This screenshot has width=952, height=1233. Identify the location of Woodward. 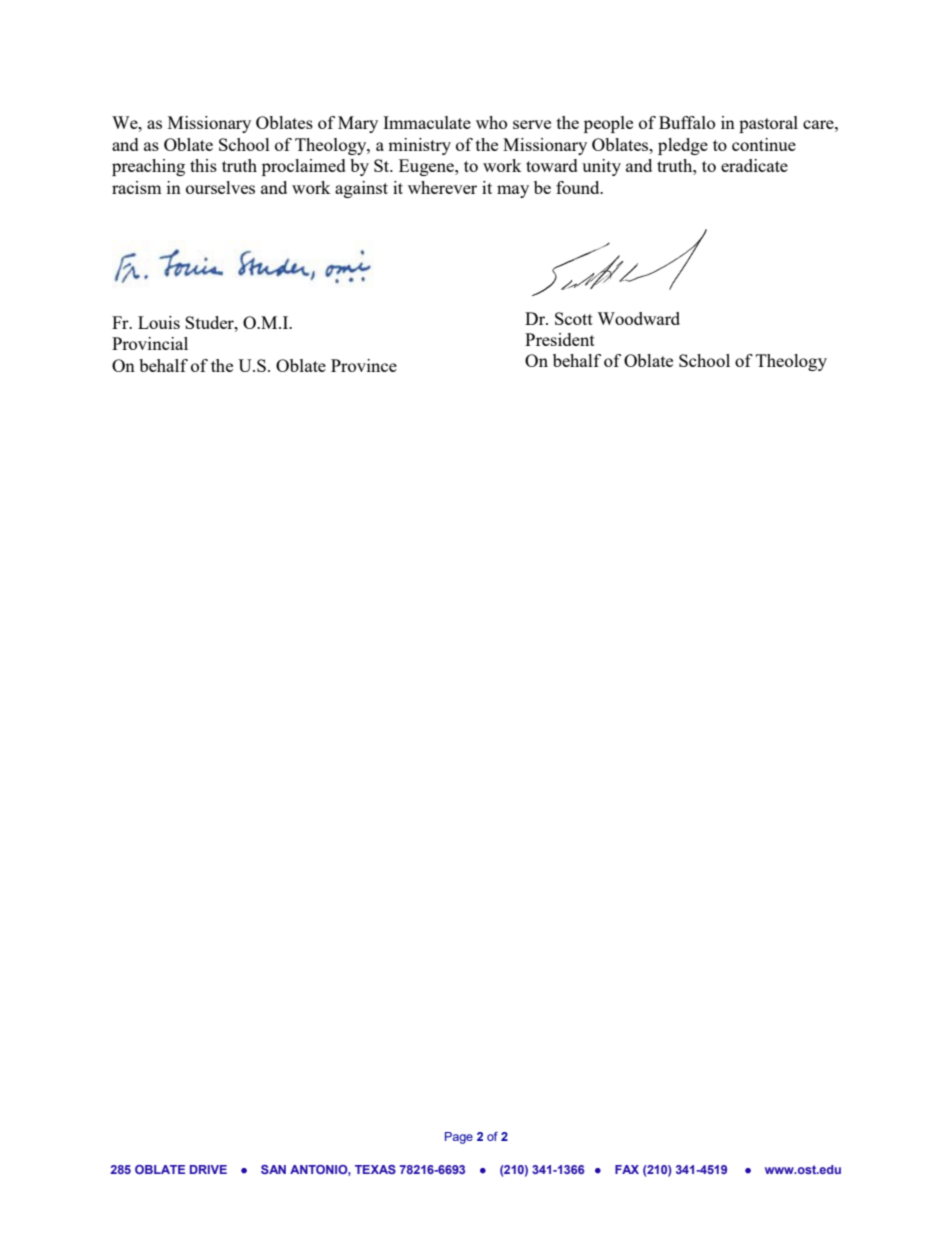
(638, 318).
